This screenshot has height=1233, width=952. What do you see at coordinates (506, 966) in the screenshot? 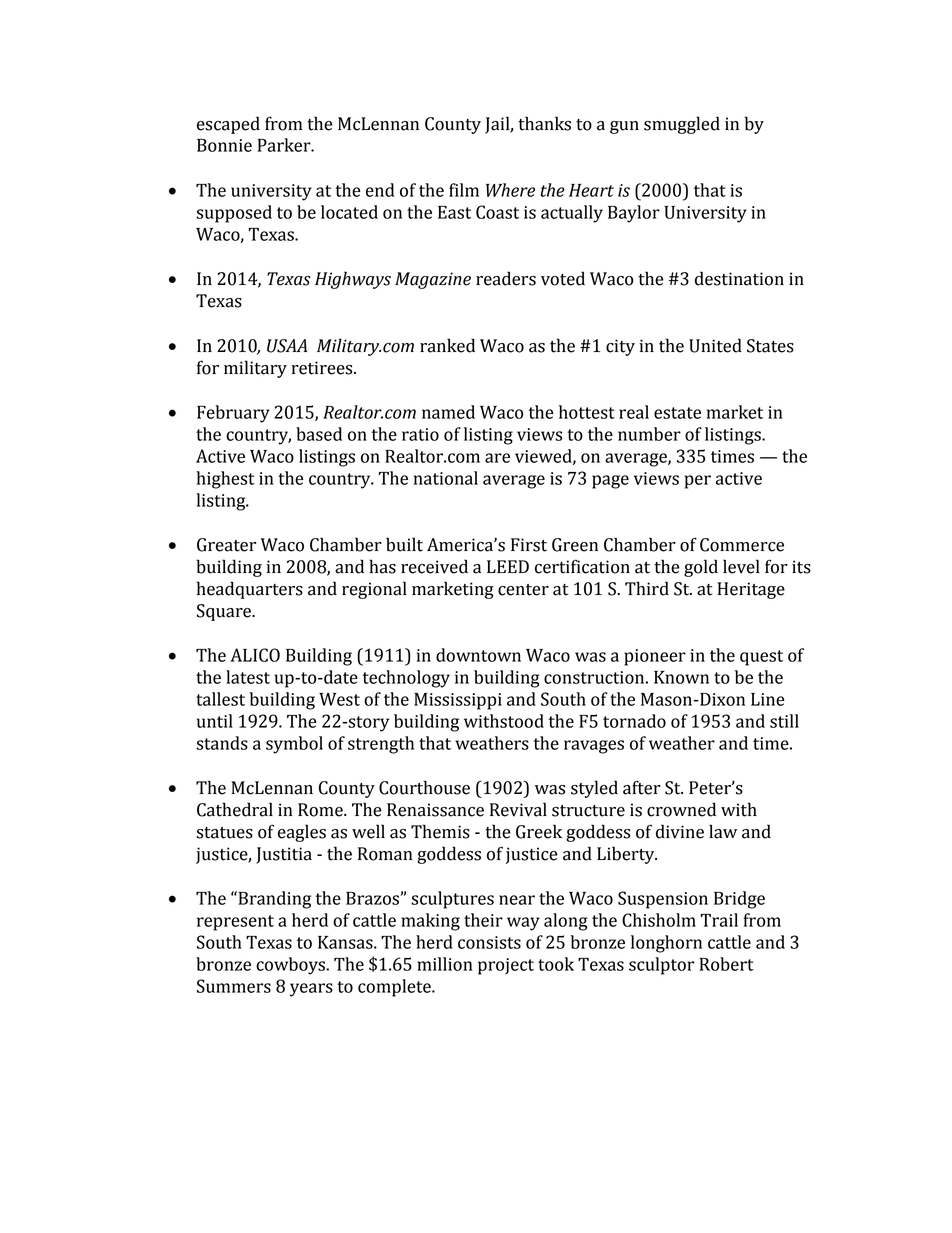
I see `project` at bounding box center [506, 966].
